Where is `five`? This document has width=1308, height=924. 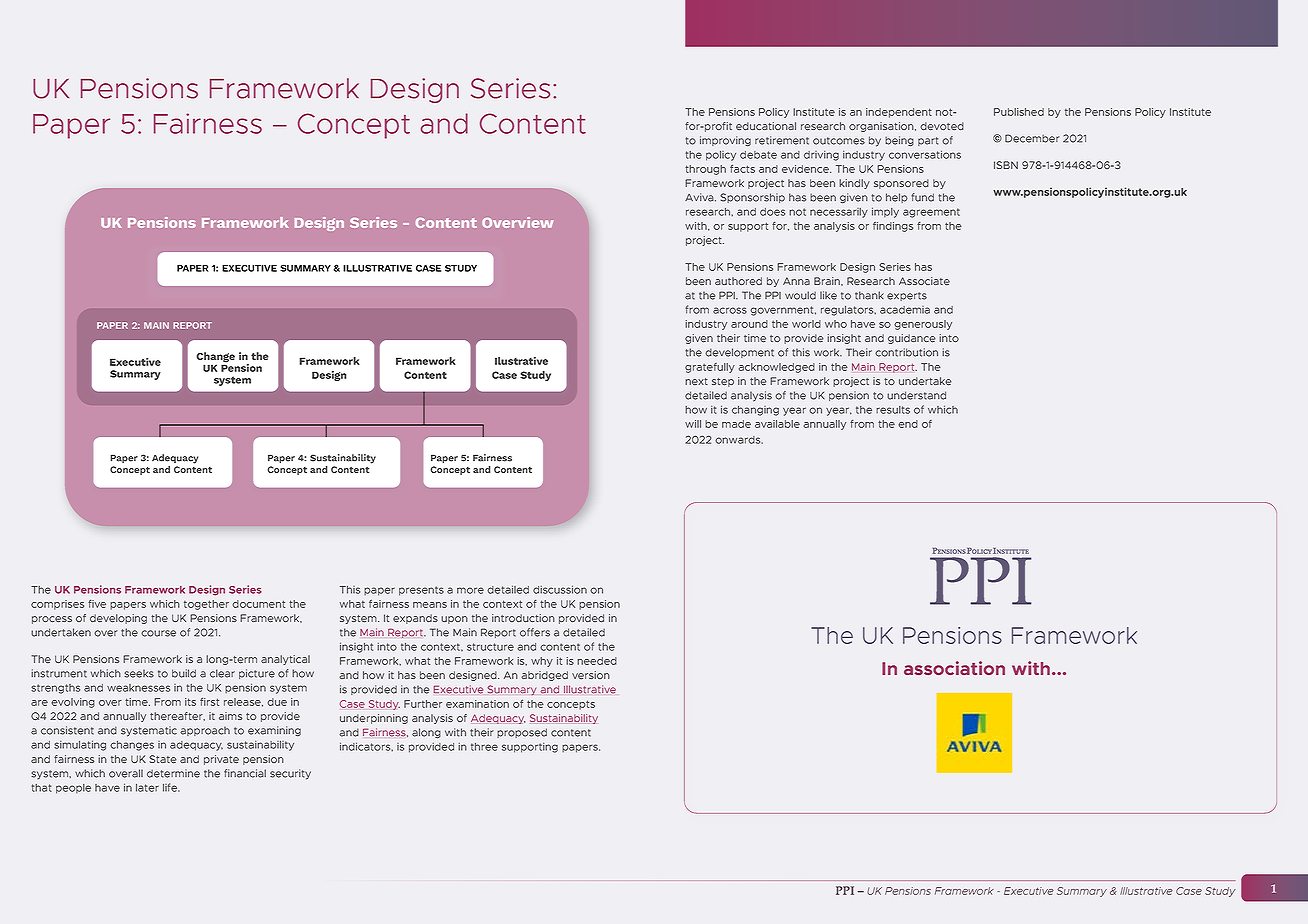 five is located at coordinates (97, 604).
